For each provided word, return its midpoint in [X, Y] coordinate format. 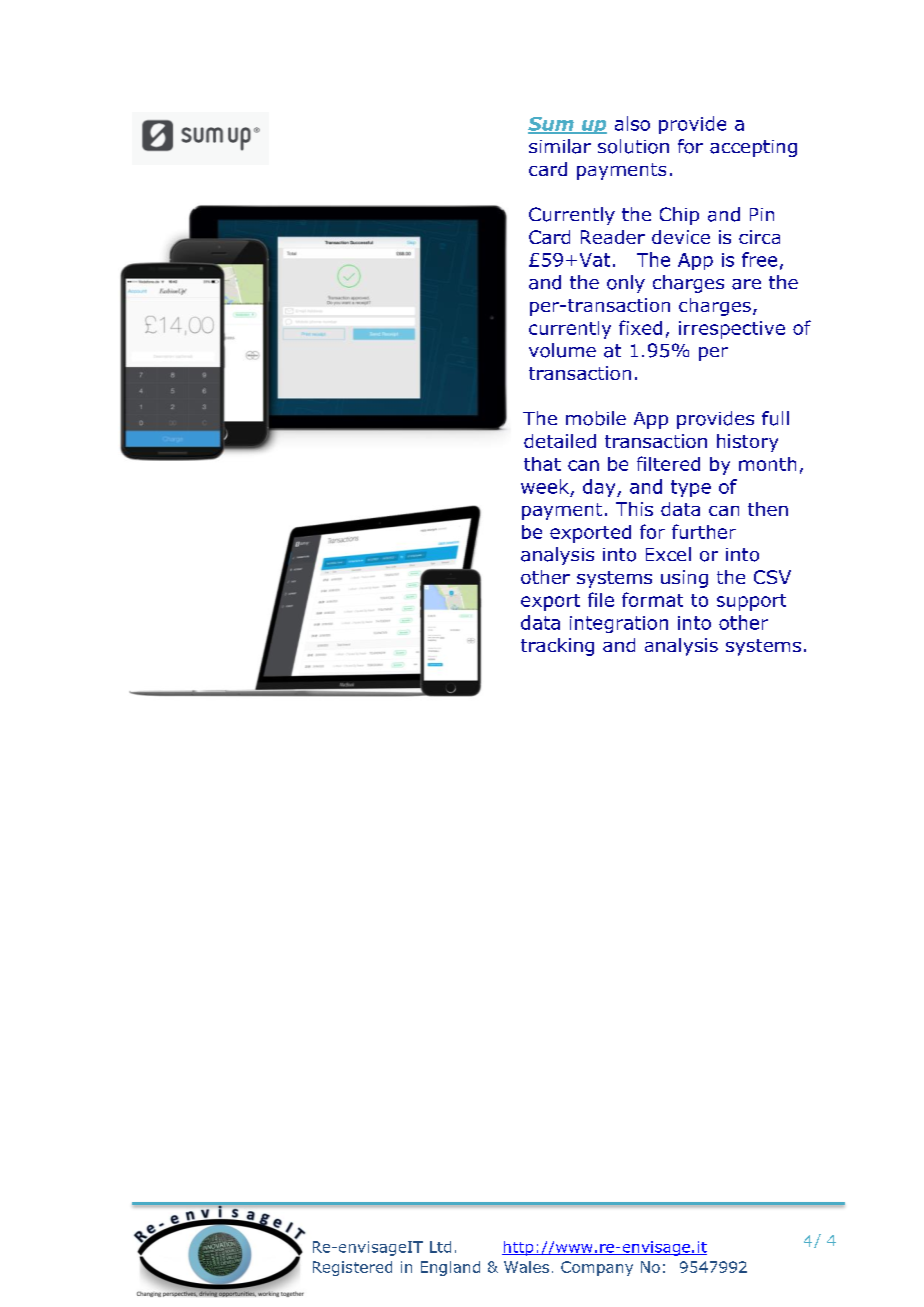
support [751, 602]
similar [560, 146]
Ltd [440, 1247]
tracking [557, 647]
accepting [753, 148]
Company [597, 1268]
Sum [552, 125]
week [545, 486]
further [704, 531]
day [600, 488]
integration [619, 624]
